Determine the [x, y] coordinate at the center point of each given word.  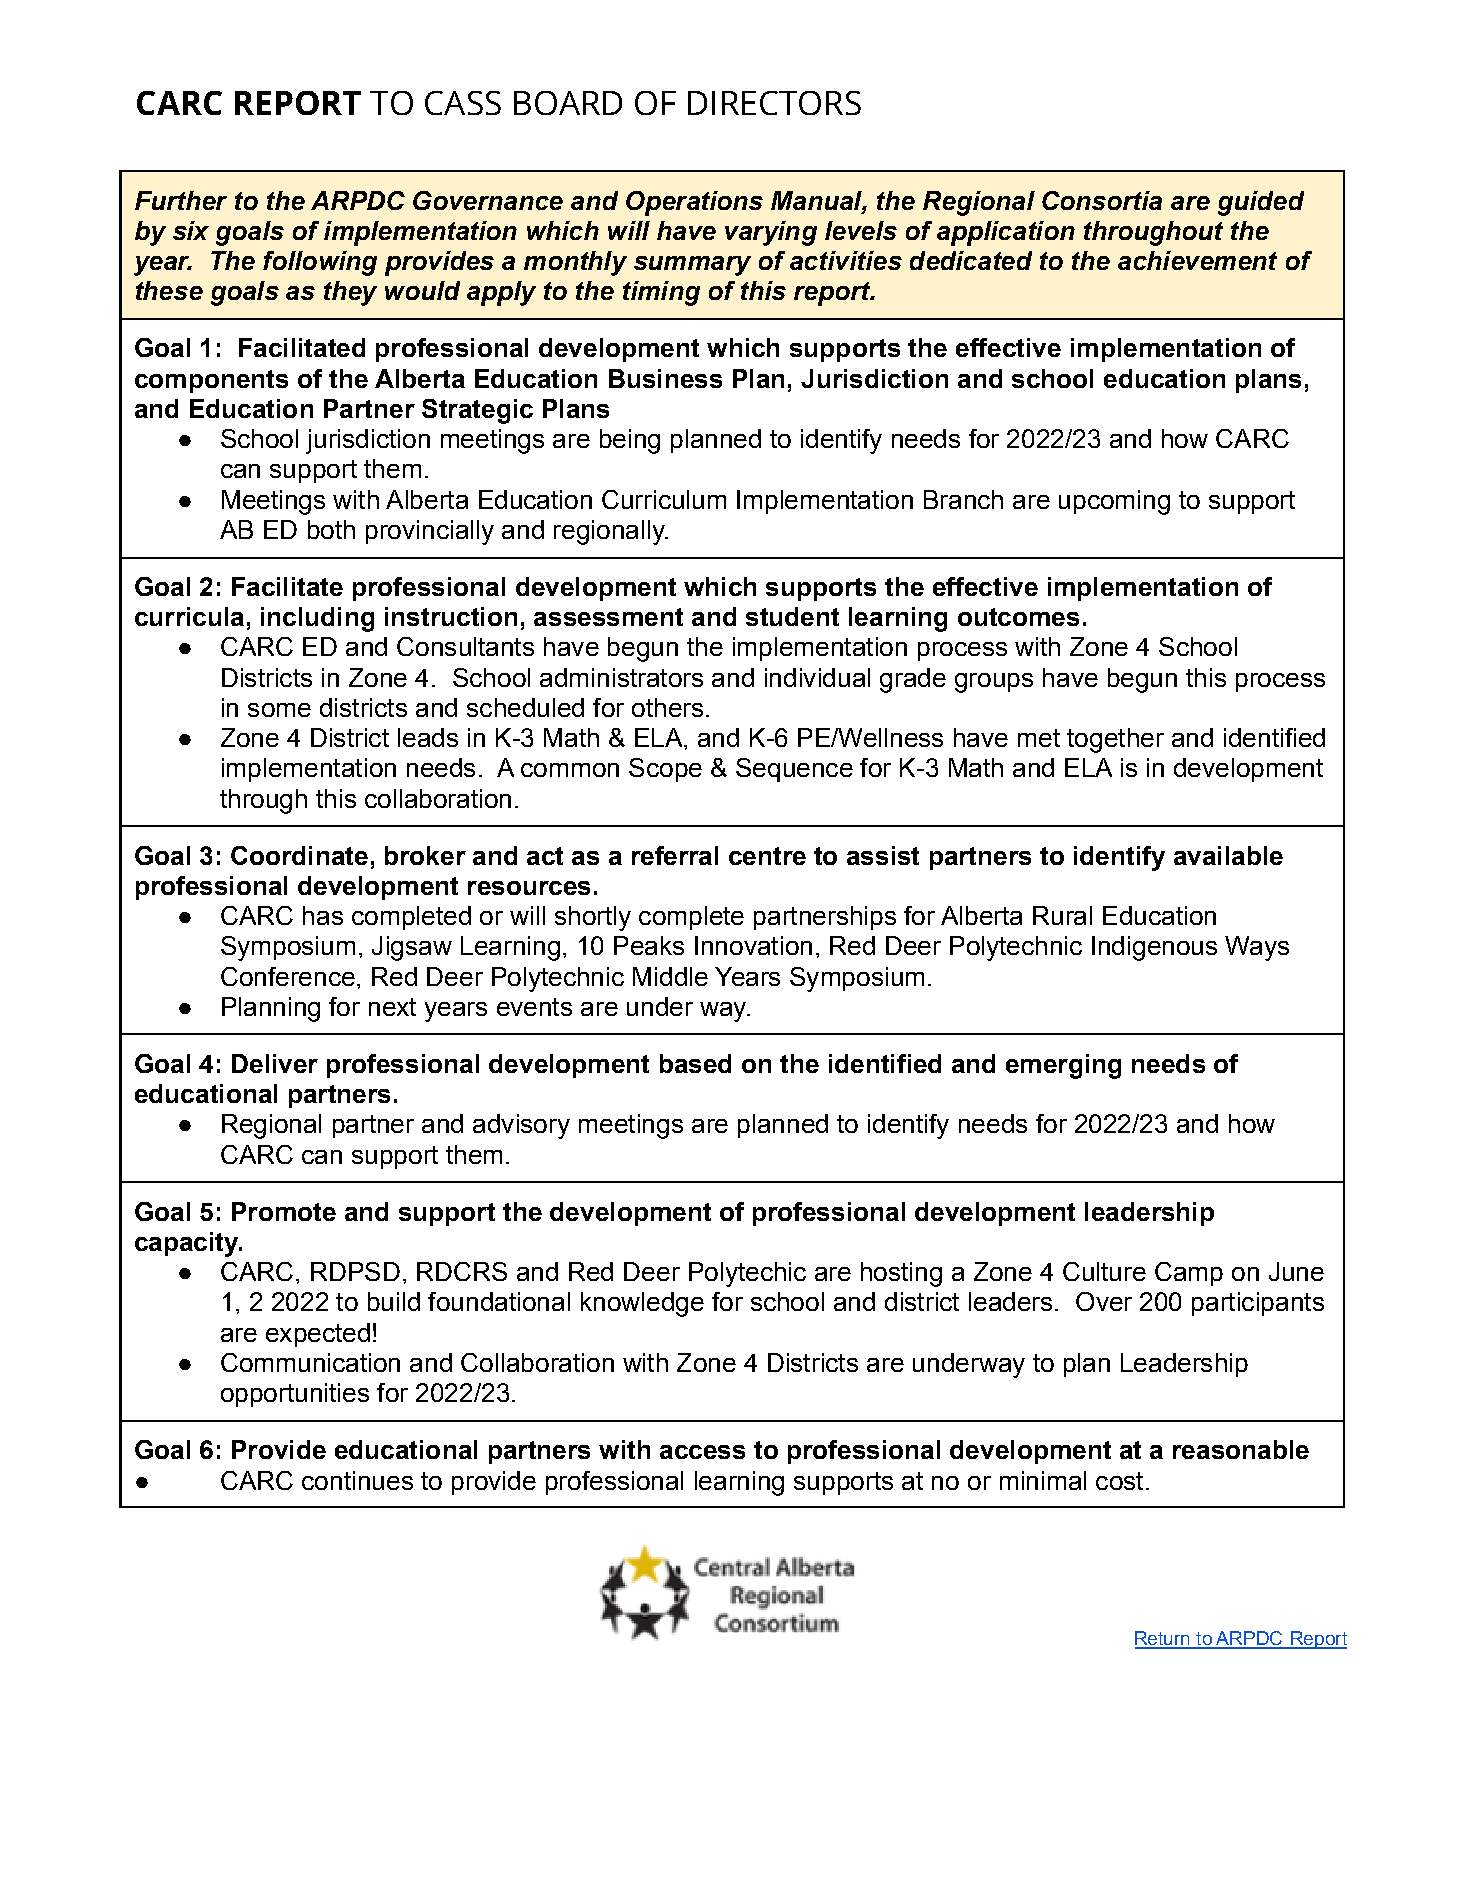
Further [181, 200]
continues [357, 1480]
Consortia [1102, 200]
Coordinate [299, 855]
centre [767, 856]
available [1228, 855]
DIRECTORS [774, 103]
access [702, 1452]
